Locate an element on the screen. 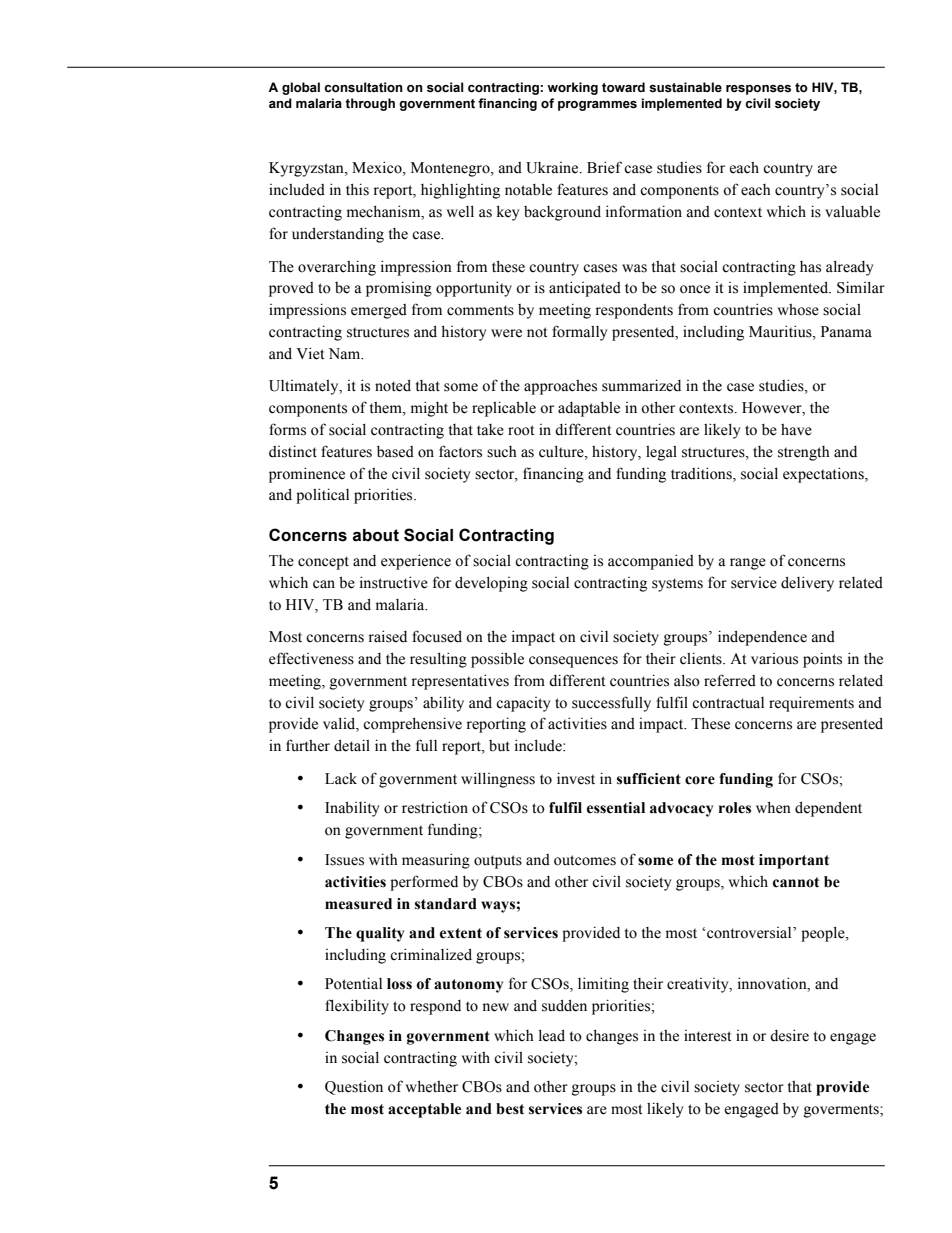  whose is located at coordinates (798, 310).
